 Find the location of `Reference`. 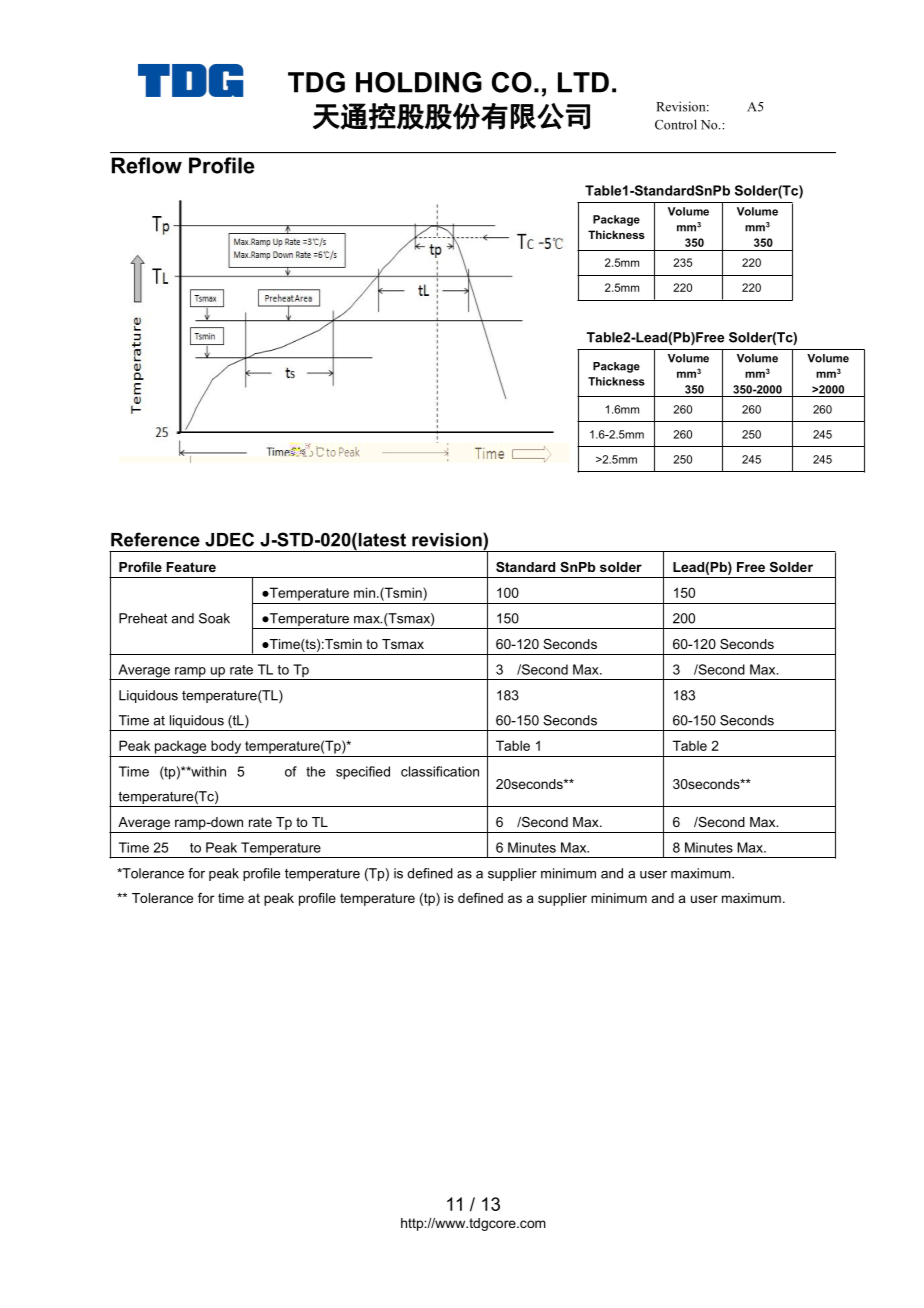

Reference is located at coordinates (155, 539).
